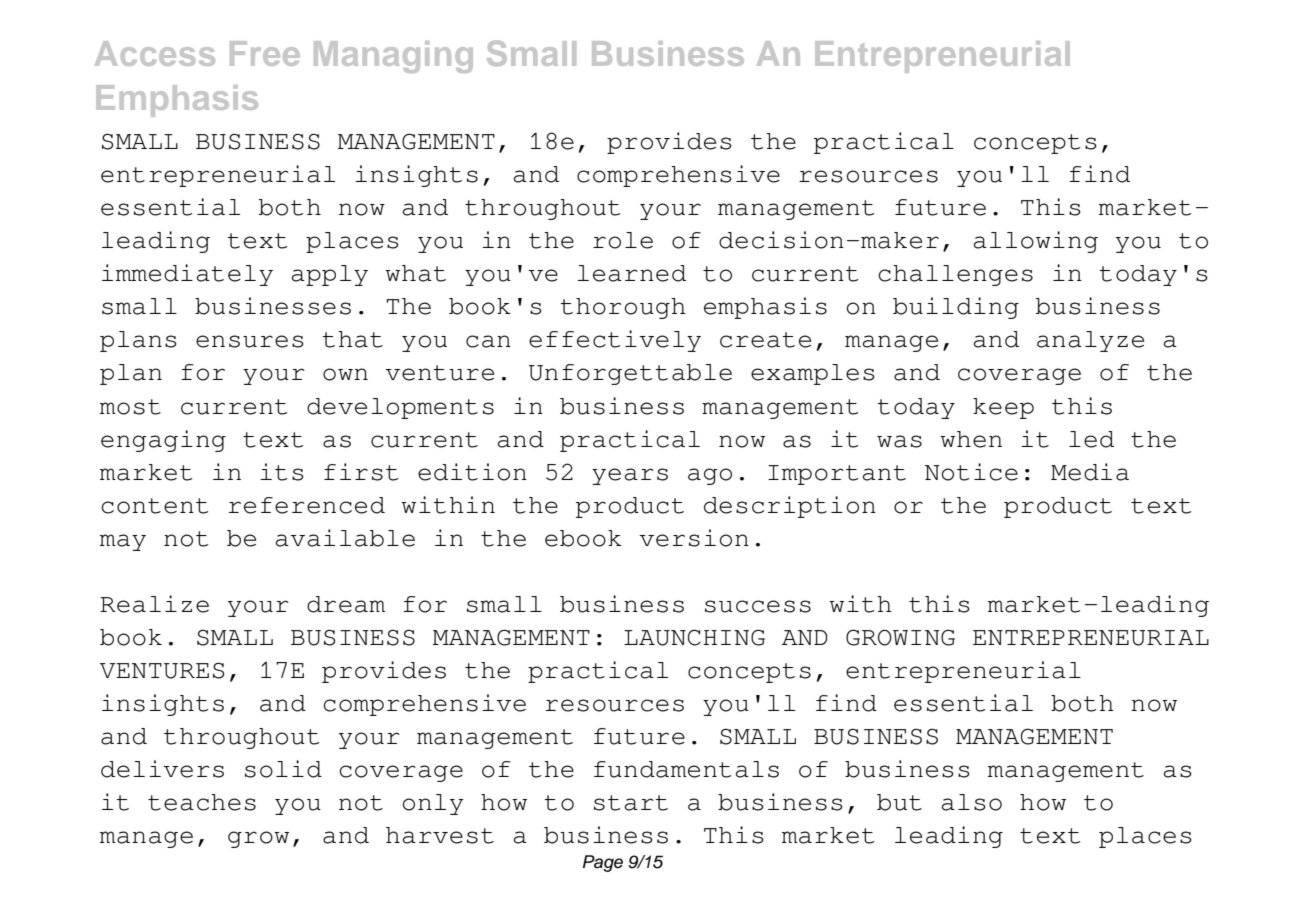  I want to click on version, so click(694, 538).
